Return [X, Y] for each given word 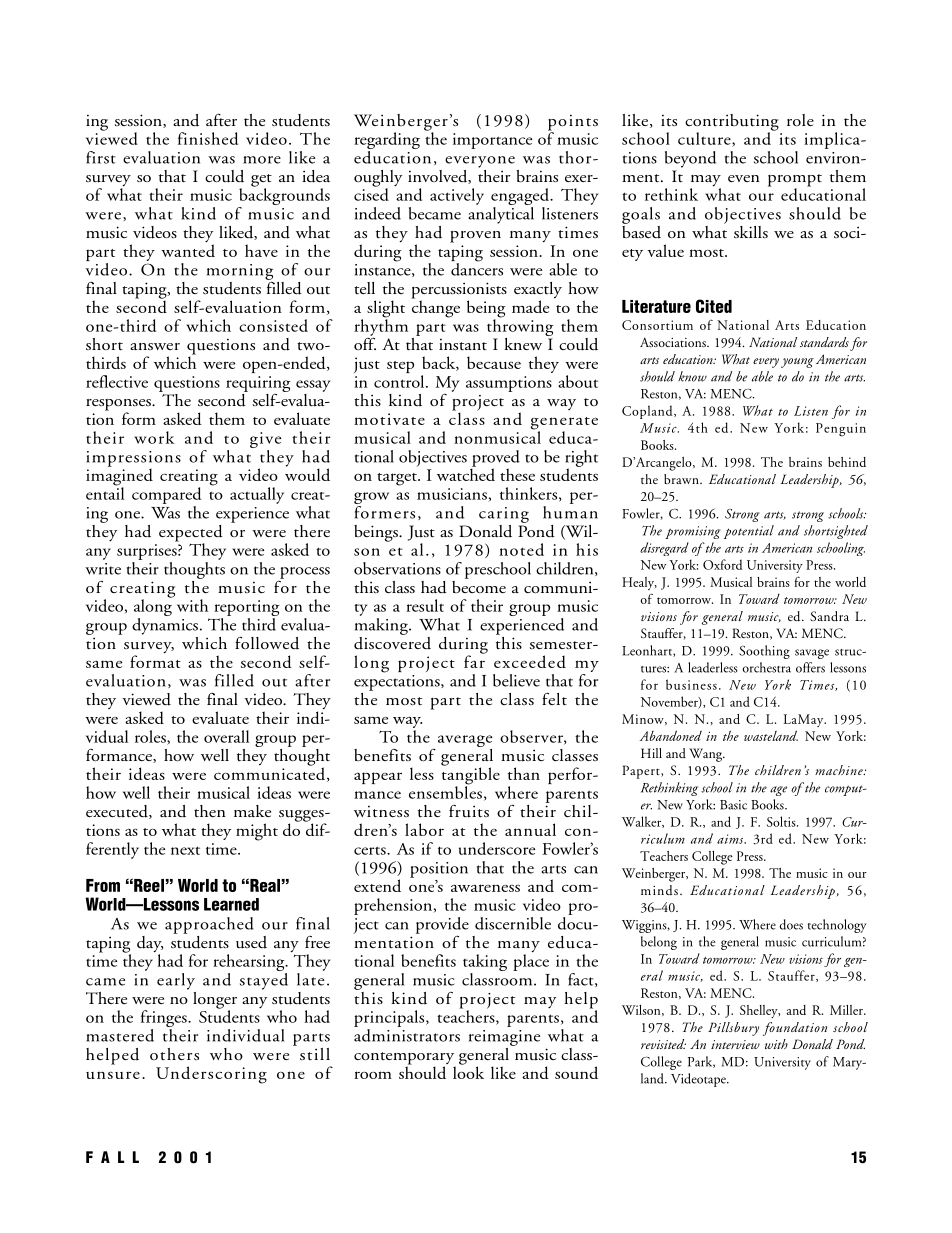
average [465, 741]
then [209, 811]
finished [208, 138]
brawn [682, 479]
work [154, 437]
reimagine [504, 1038]
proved [495, 459]
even [743, 178]
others [174, 1054]
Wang [707, 755]
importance [492, 141]
